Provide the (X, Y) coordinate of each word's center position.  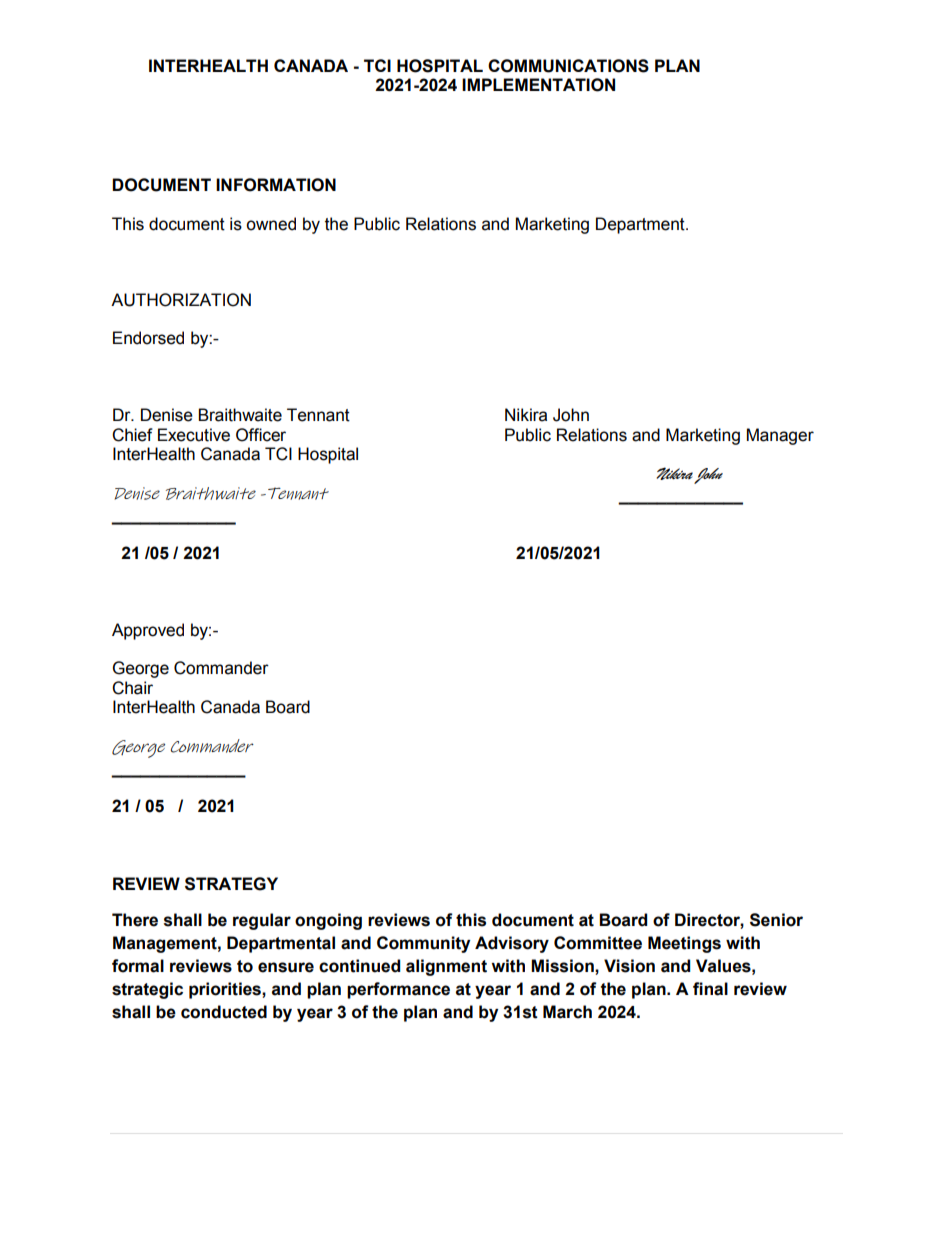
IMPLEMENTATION (538, 85)
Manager (780, 436)
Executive (194, 435)
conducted (224, 1012)
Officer (261, 435)
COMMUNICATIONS (568, 66)
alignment (446, 967)
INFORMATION (276, 185)
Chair (132, 688)
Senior (776, 920)
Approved (148, 631)
